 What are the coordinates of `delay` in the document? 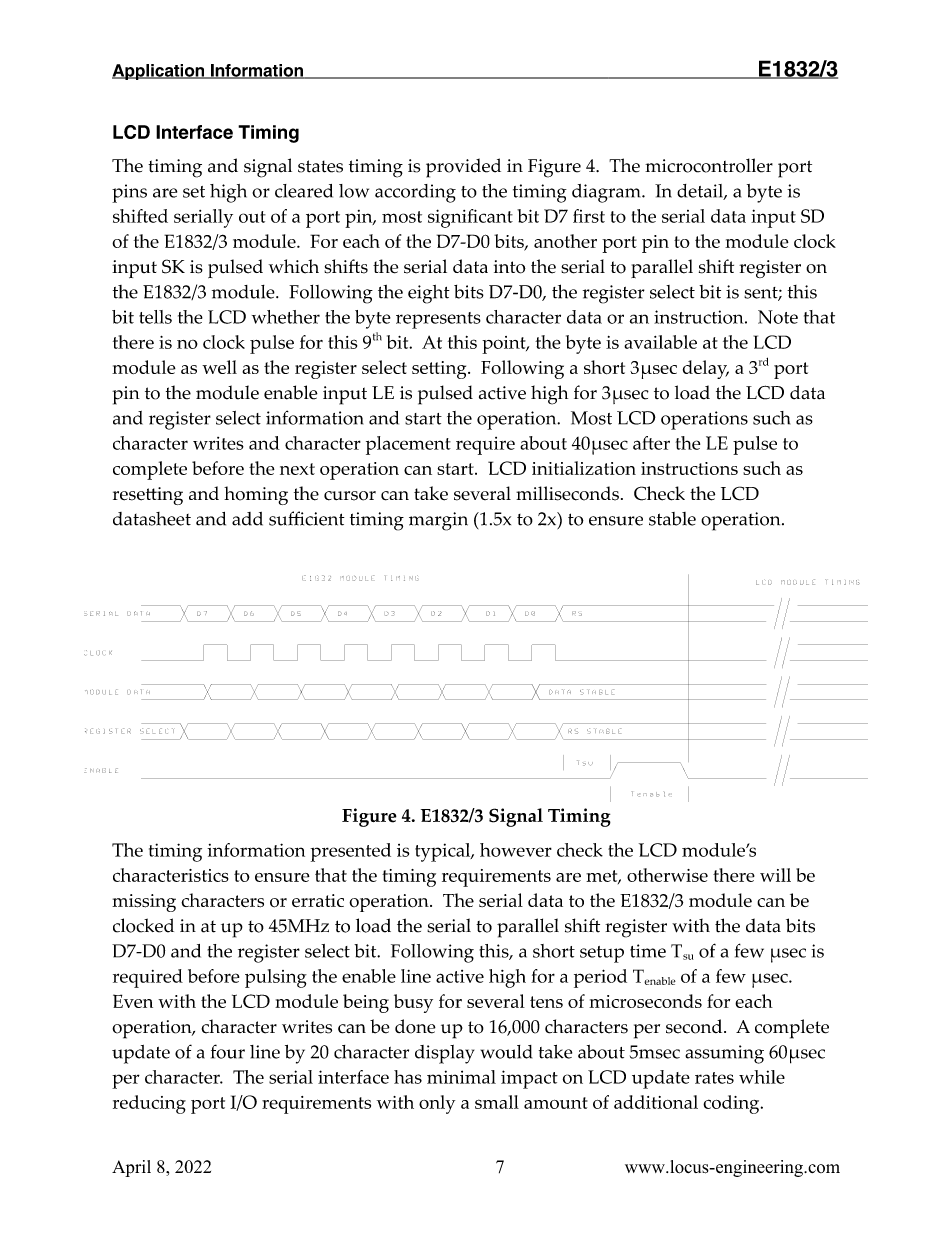 It's located at (706, 369).
